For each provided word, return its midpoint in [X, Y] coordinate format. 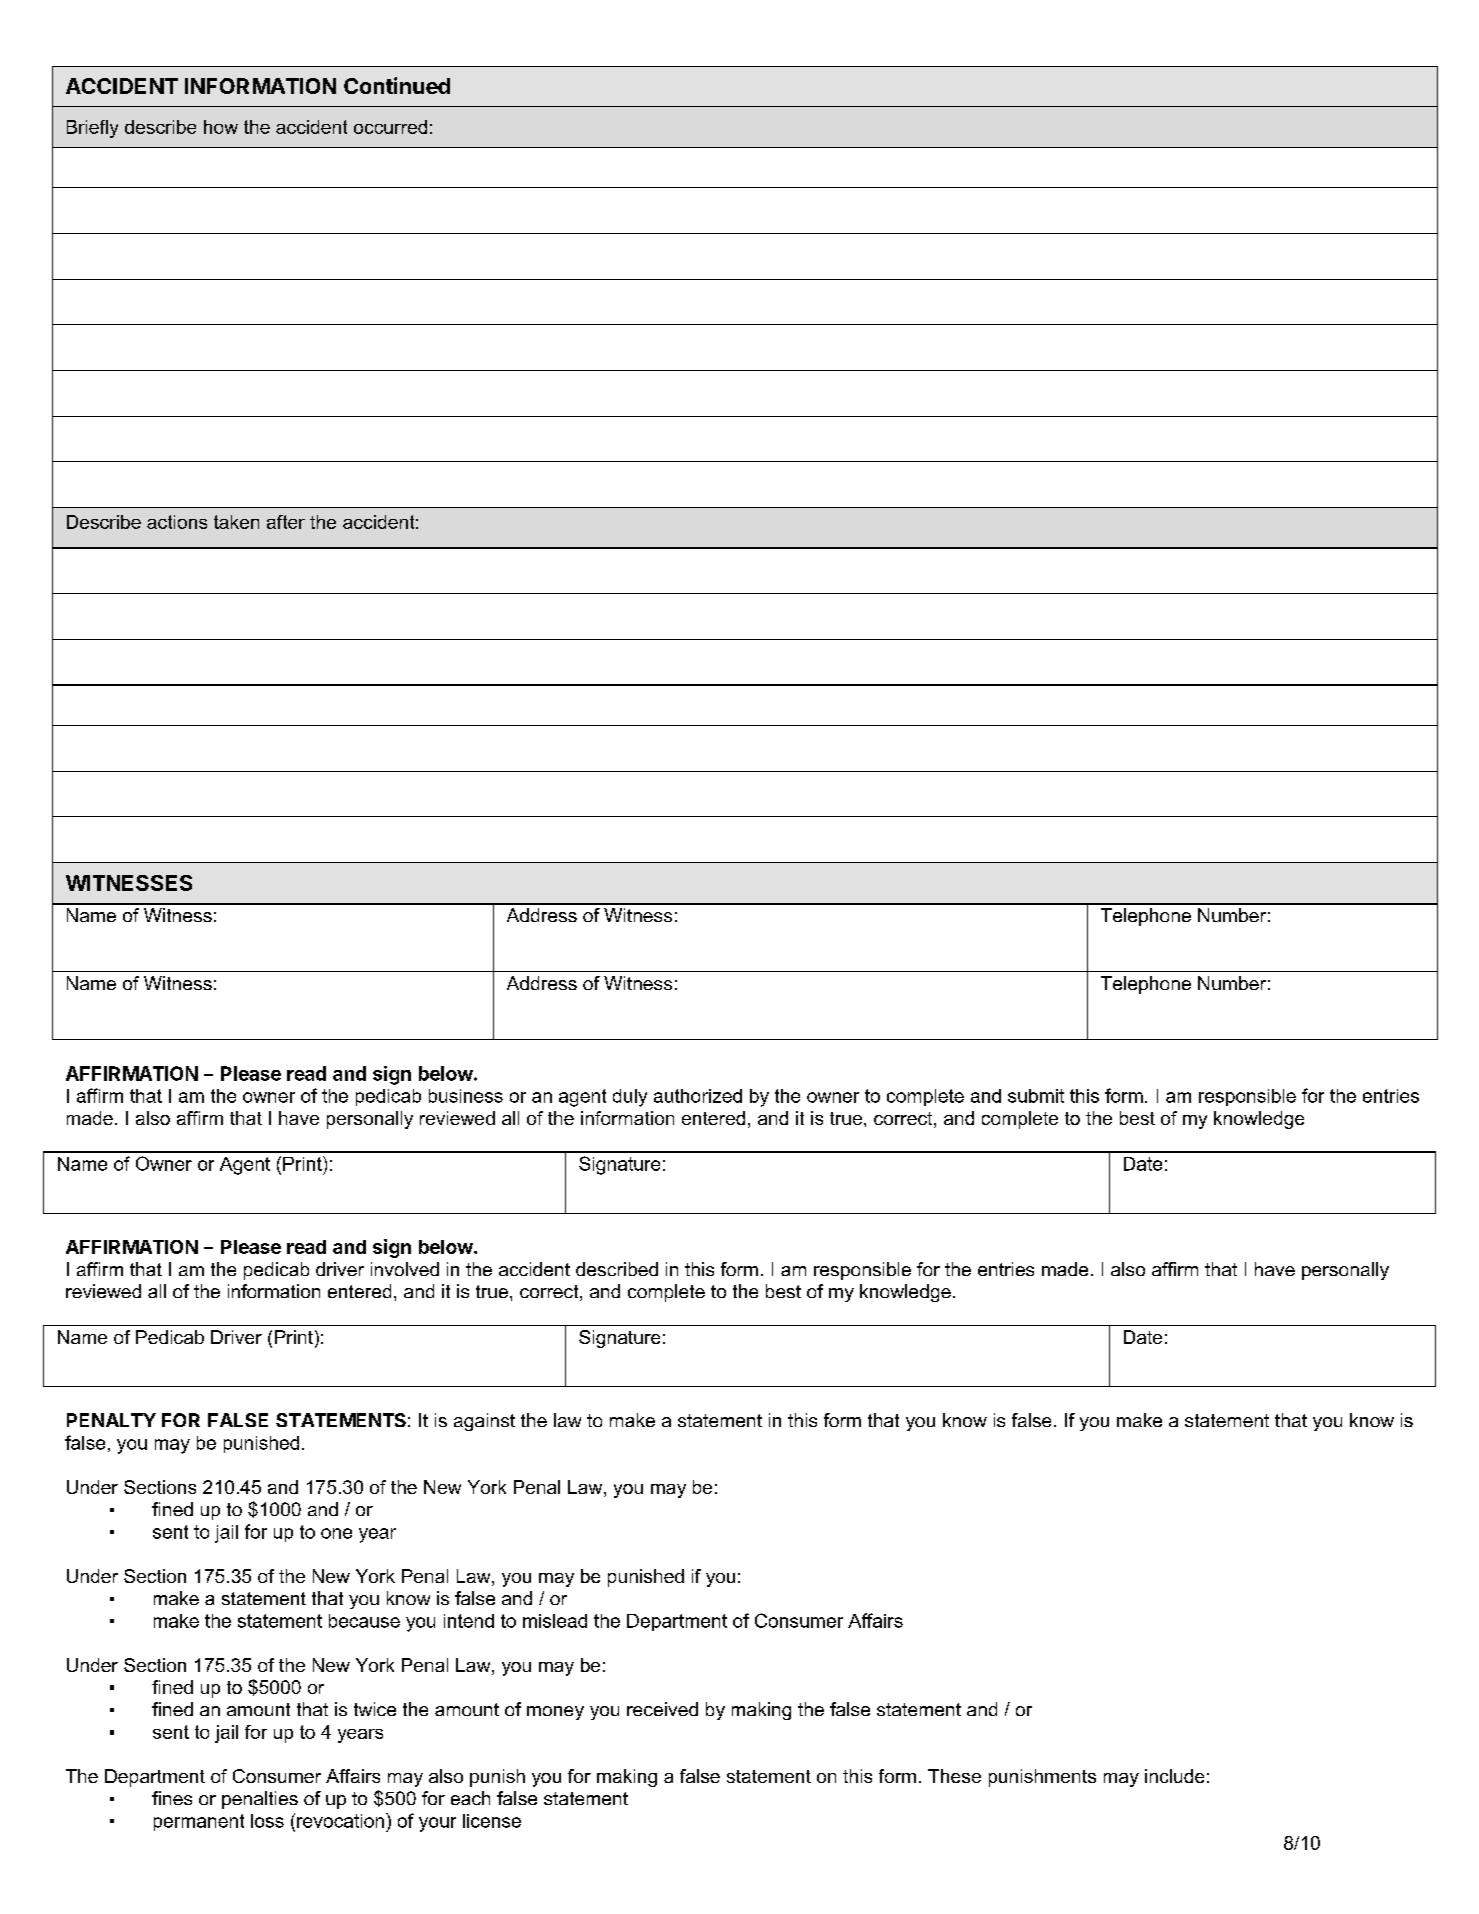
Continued [397, 85]
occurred [390, 127]
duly [630, 1098]
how [221, 127]
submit [1036, 1096]
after [286, 522]
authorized [698, 1096]
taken [236, 522]
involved [405, 1269]
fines [172, 1798]
